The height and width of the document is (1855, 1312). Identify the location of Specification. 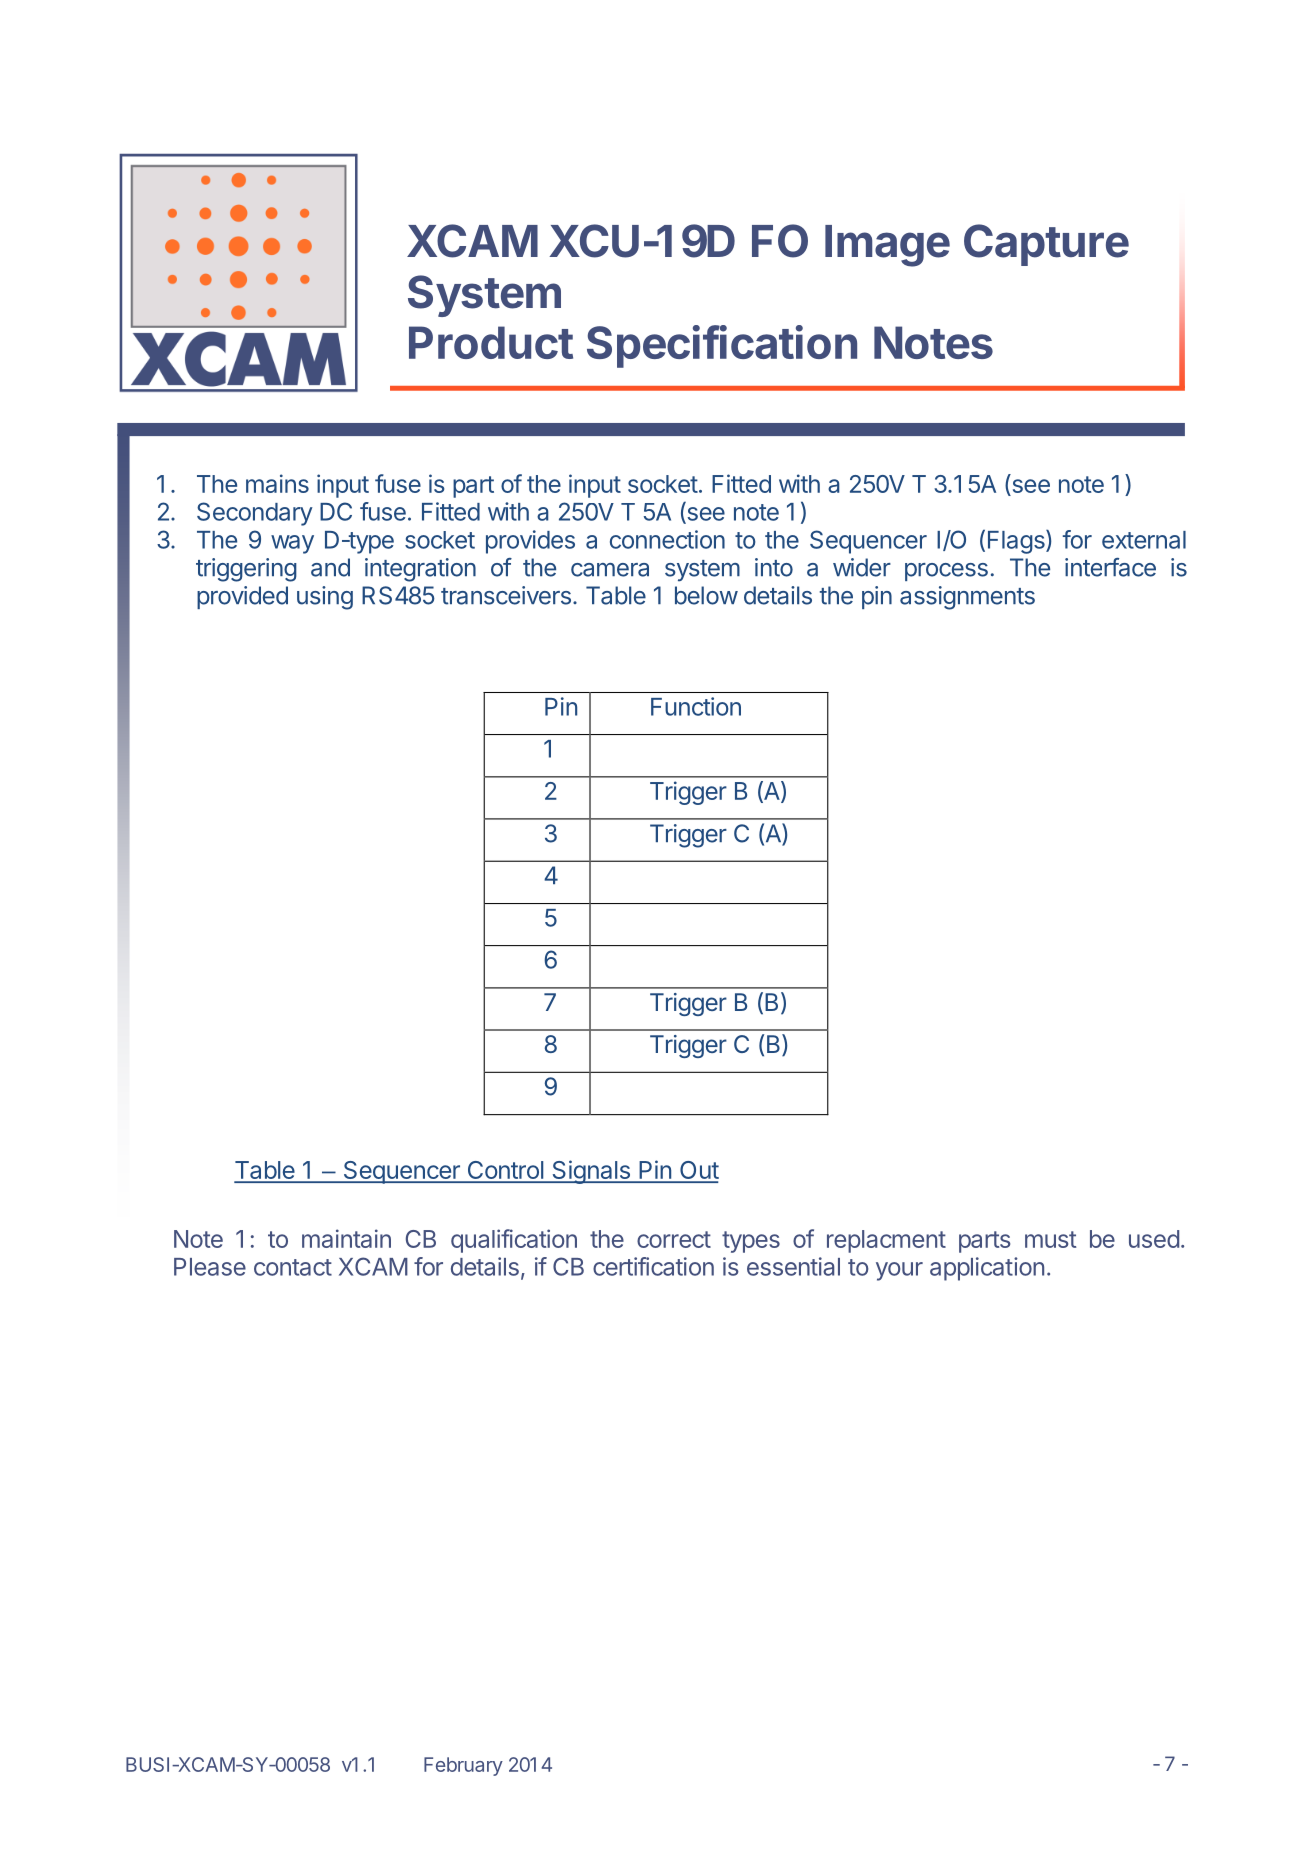
(722, 346).
